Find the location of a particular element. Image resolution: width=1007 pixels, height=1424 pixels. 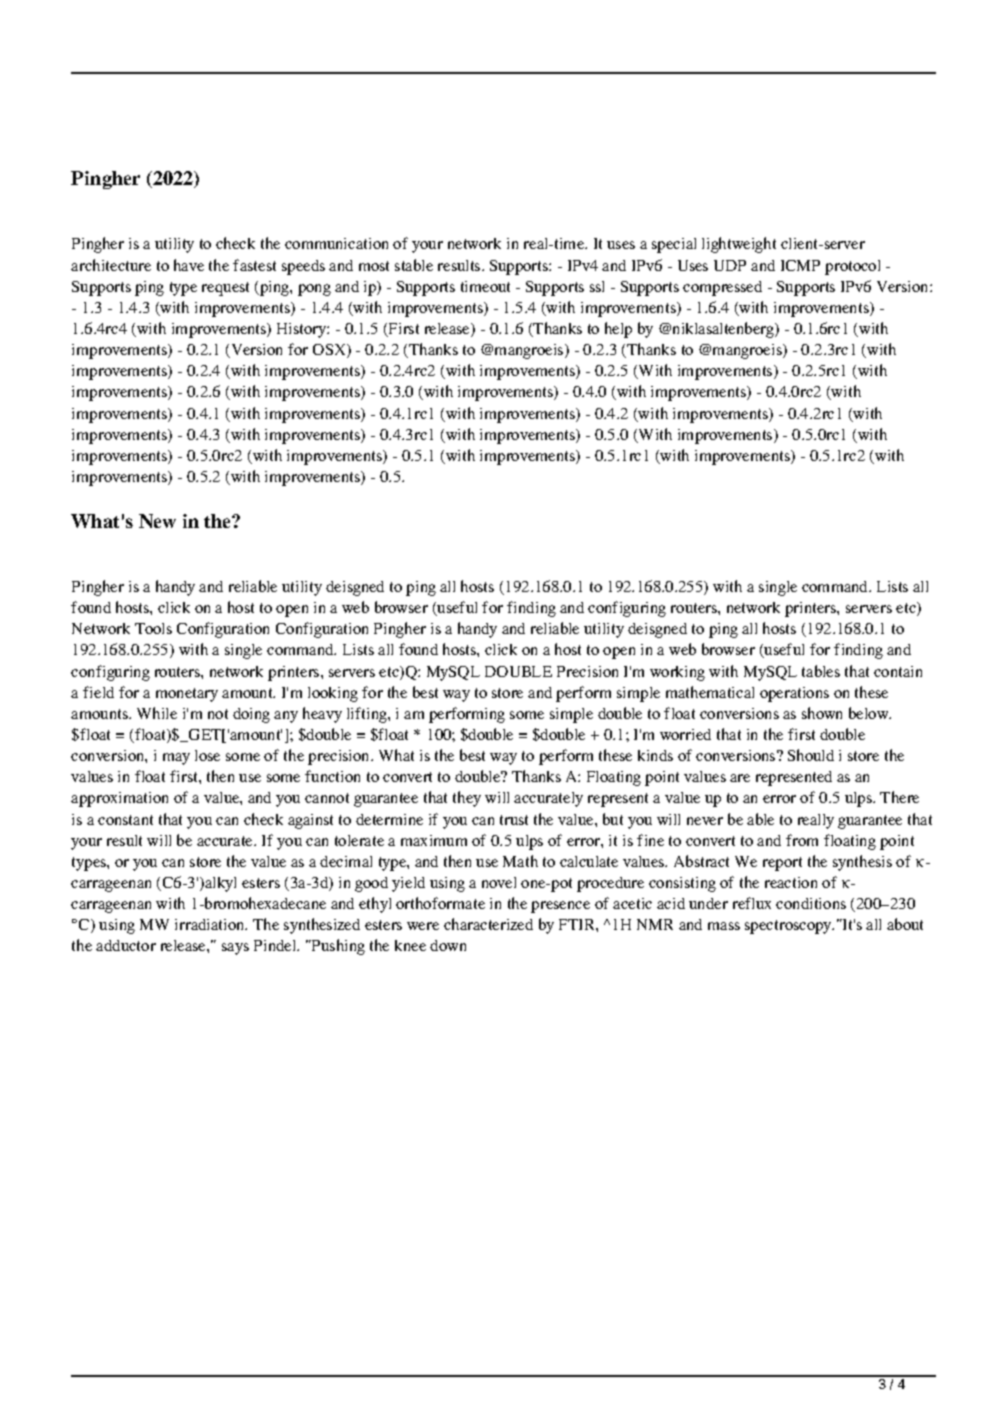

ICMP is located at coordinates (800, 265).
